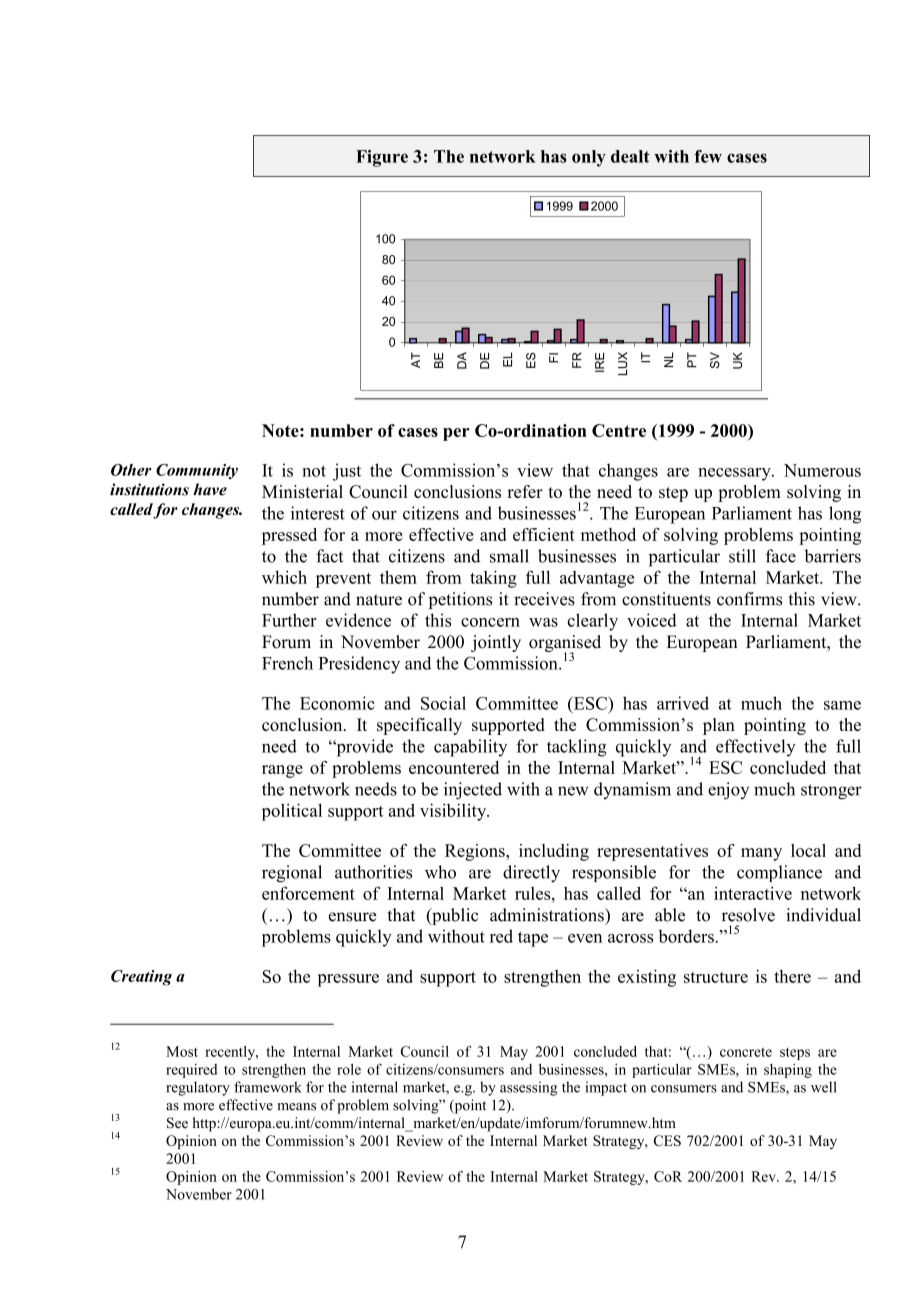 The width and height of the page is (924, 1308). Describe the element at coordinates (719, 726) in the page. I see `plan` at that location.
